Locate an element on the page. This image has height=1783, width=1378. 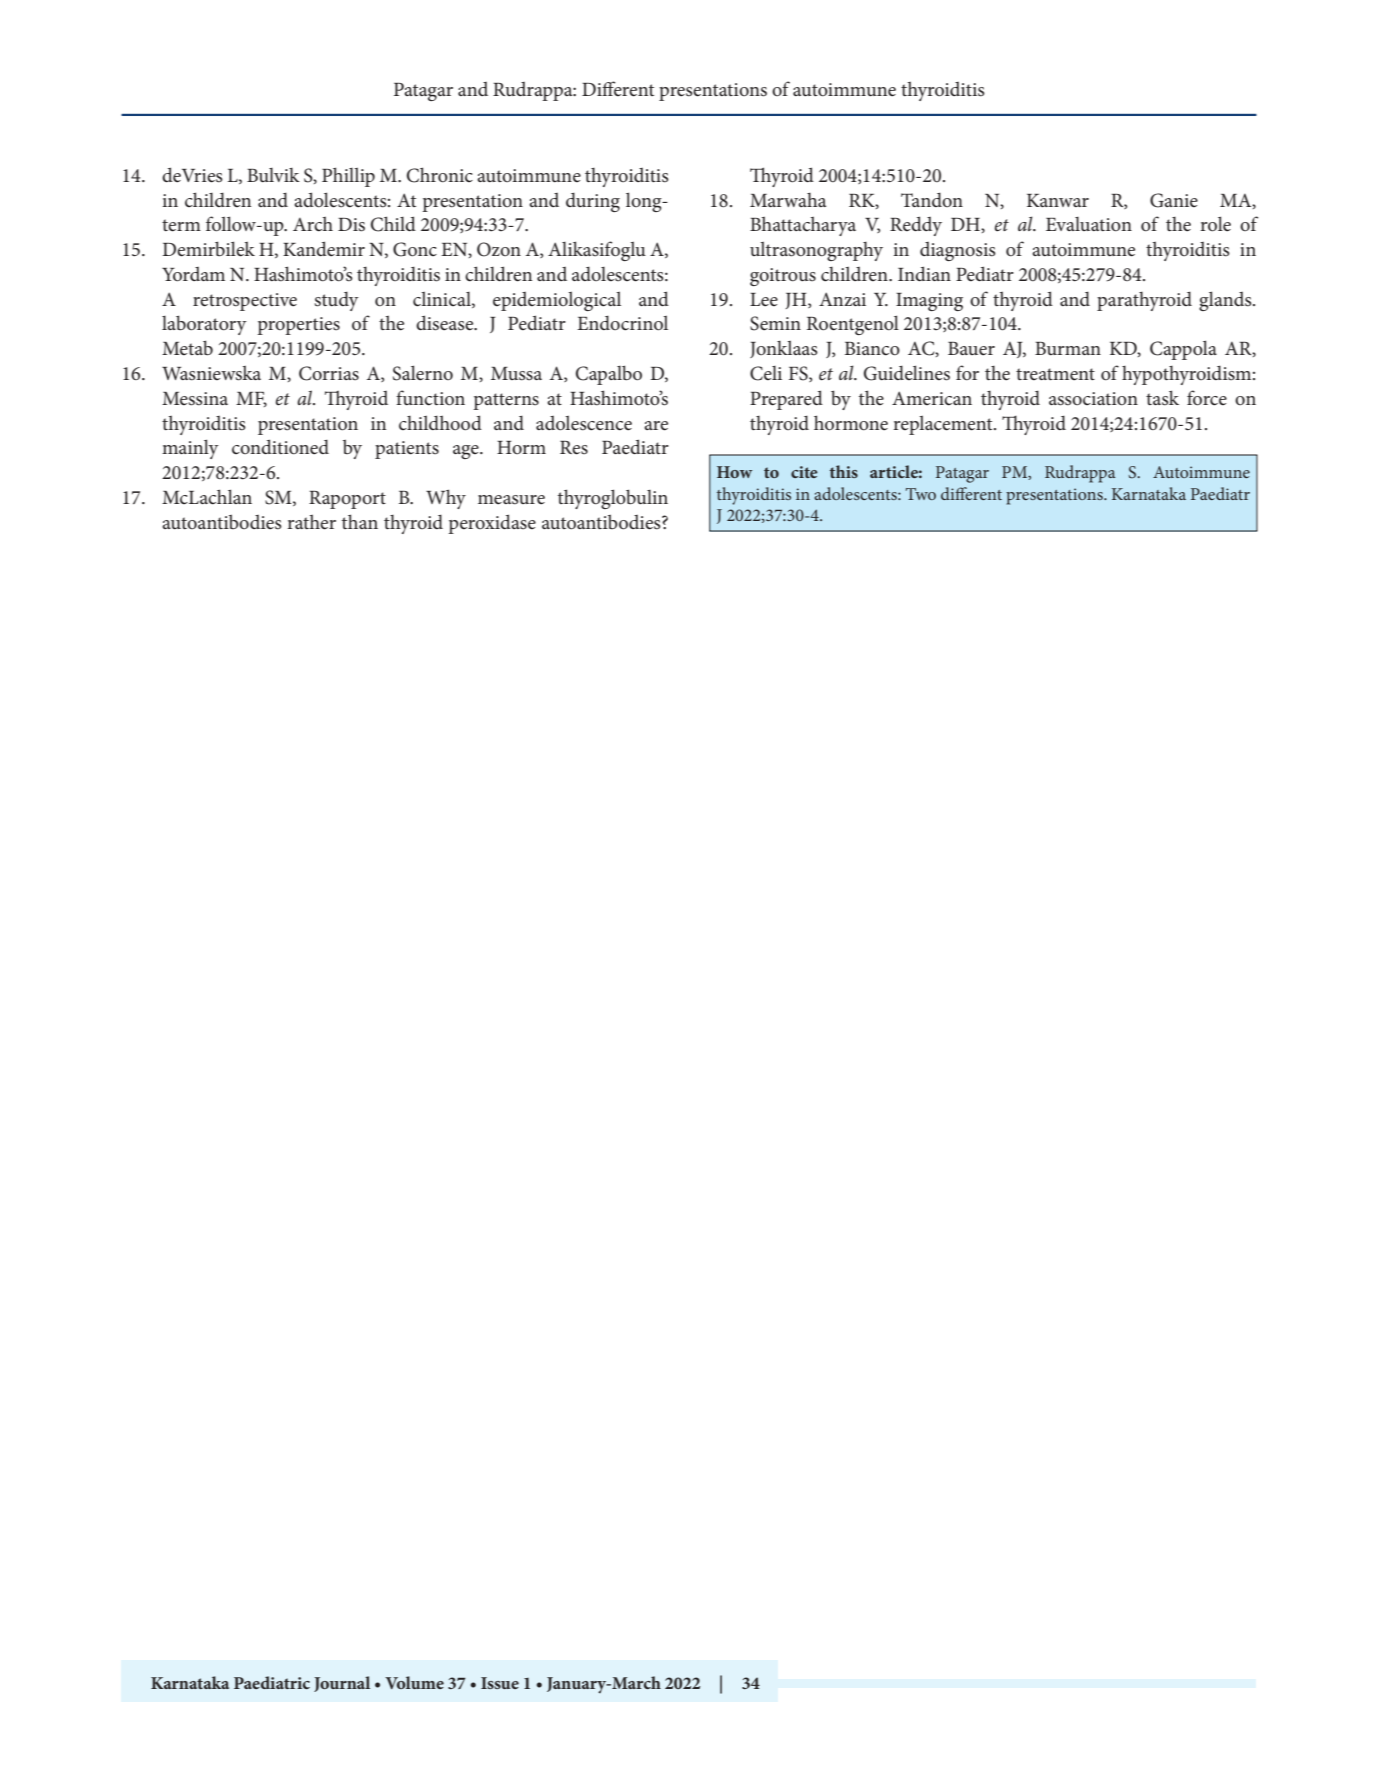
study is located at coordinates (337, 301).
